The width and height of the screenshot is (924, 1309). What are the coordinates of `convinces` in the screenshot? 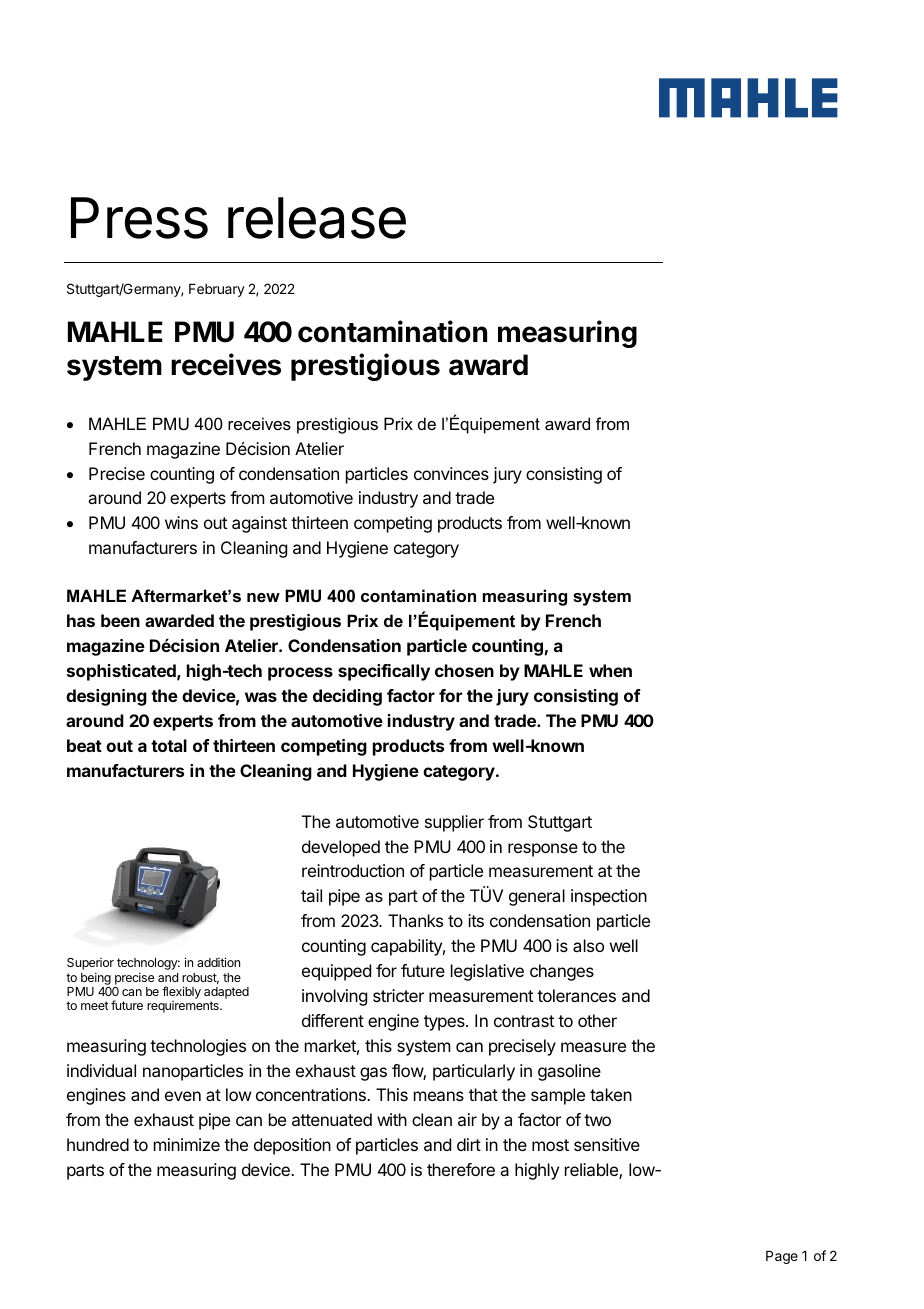 It's located at (451, 473).
